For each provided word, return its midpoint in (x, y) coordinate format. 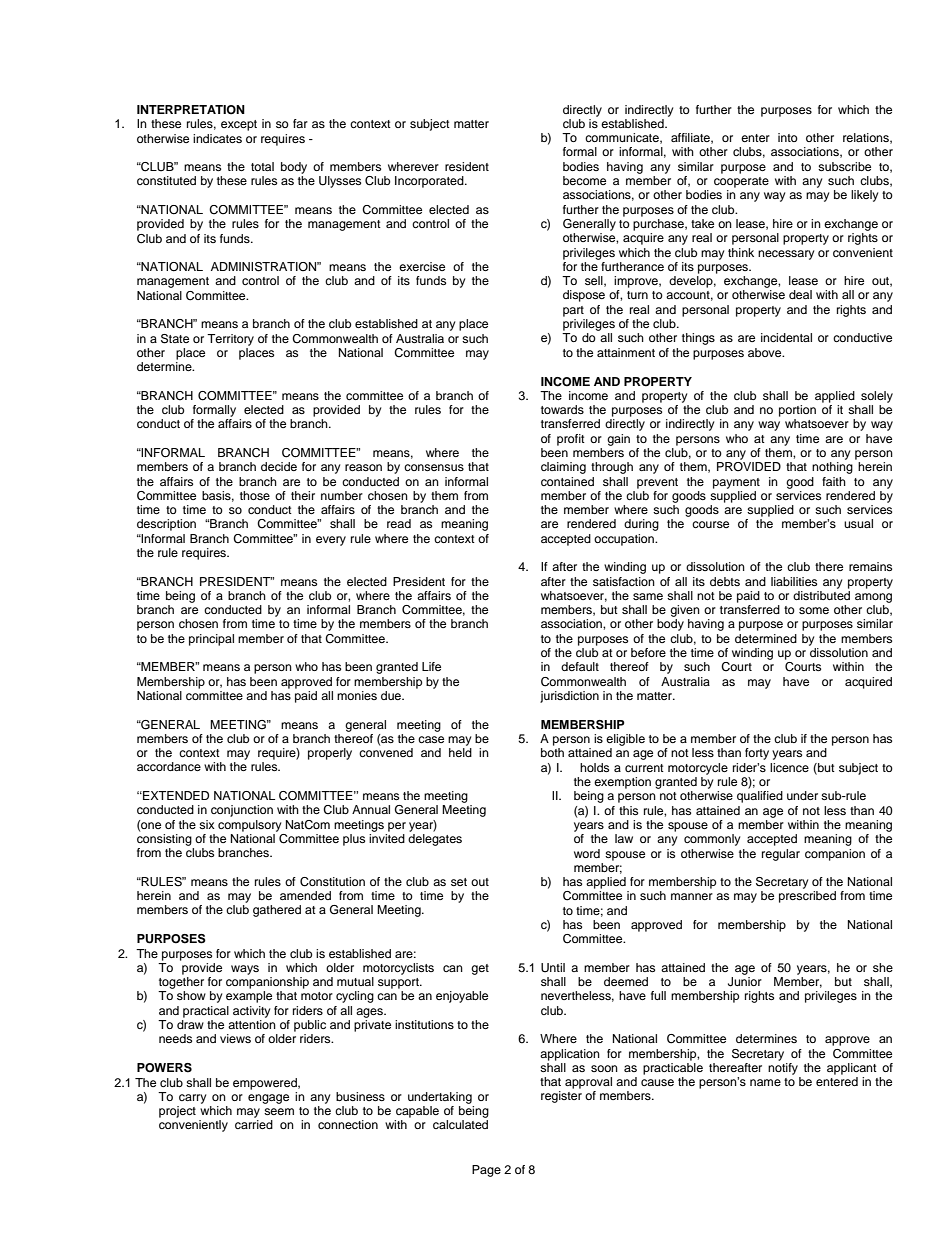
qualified (760, 797)
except (239, 125)
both (552, 752)
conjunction (242, 811)
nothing (832, 468)
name (765, 1082)
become (584, 180)
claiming (563, 468)
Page (486, 1171)
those (255, 495)
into (788, 137)
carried (254, 1124)
